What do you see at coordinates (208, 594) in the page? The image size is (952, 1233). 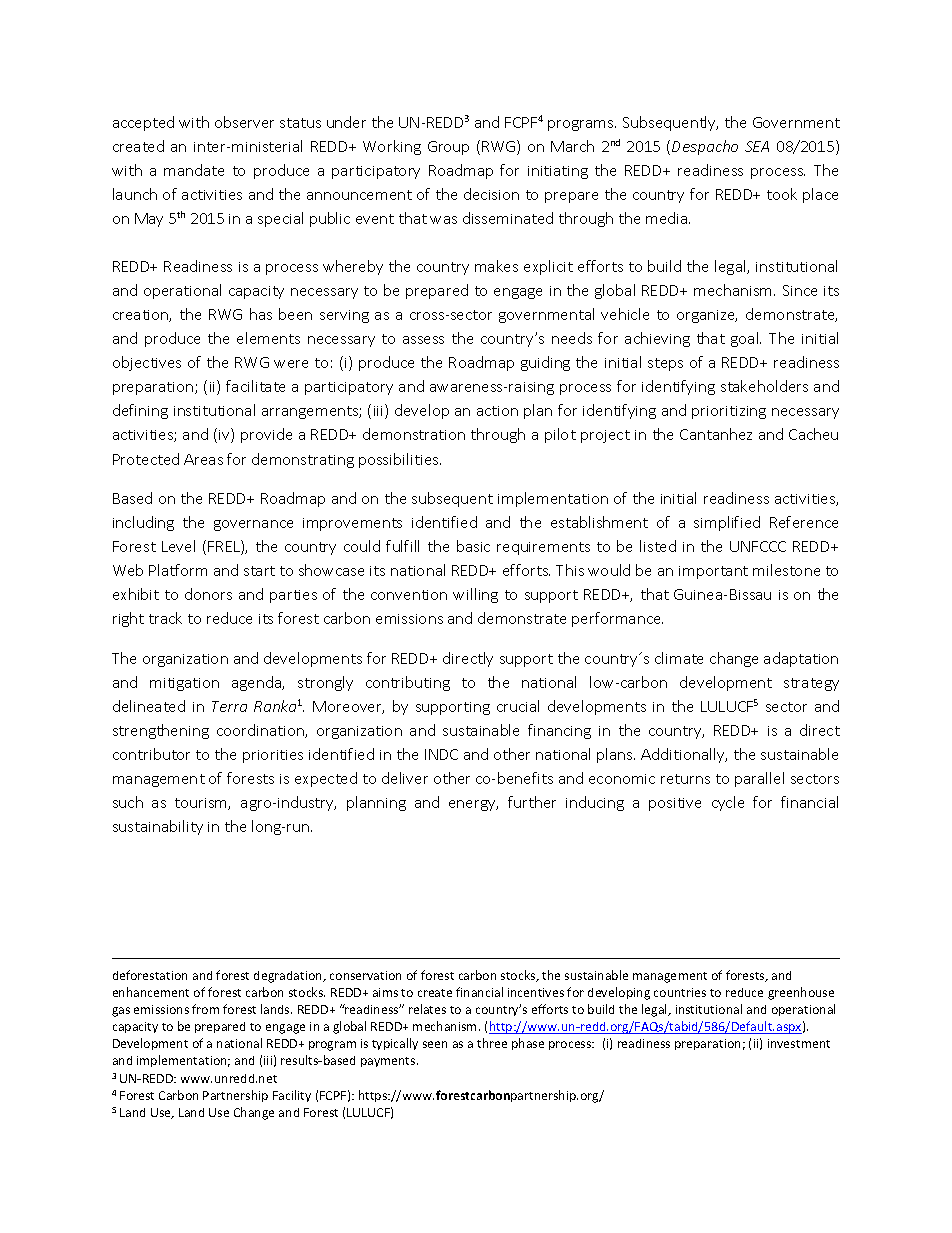 I see `donors` at bounding box center [208, 594].
